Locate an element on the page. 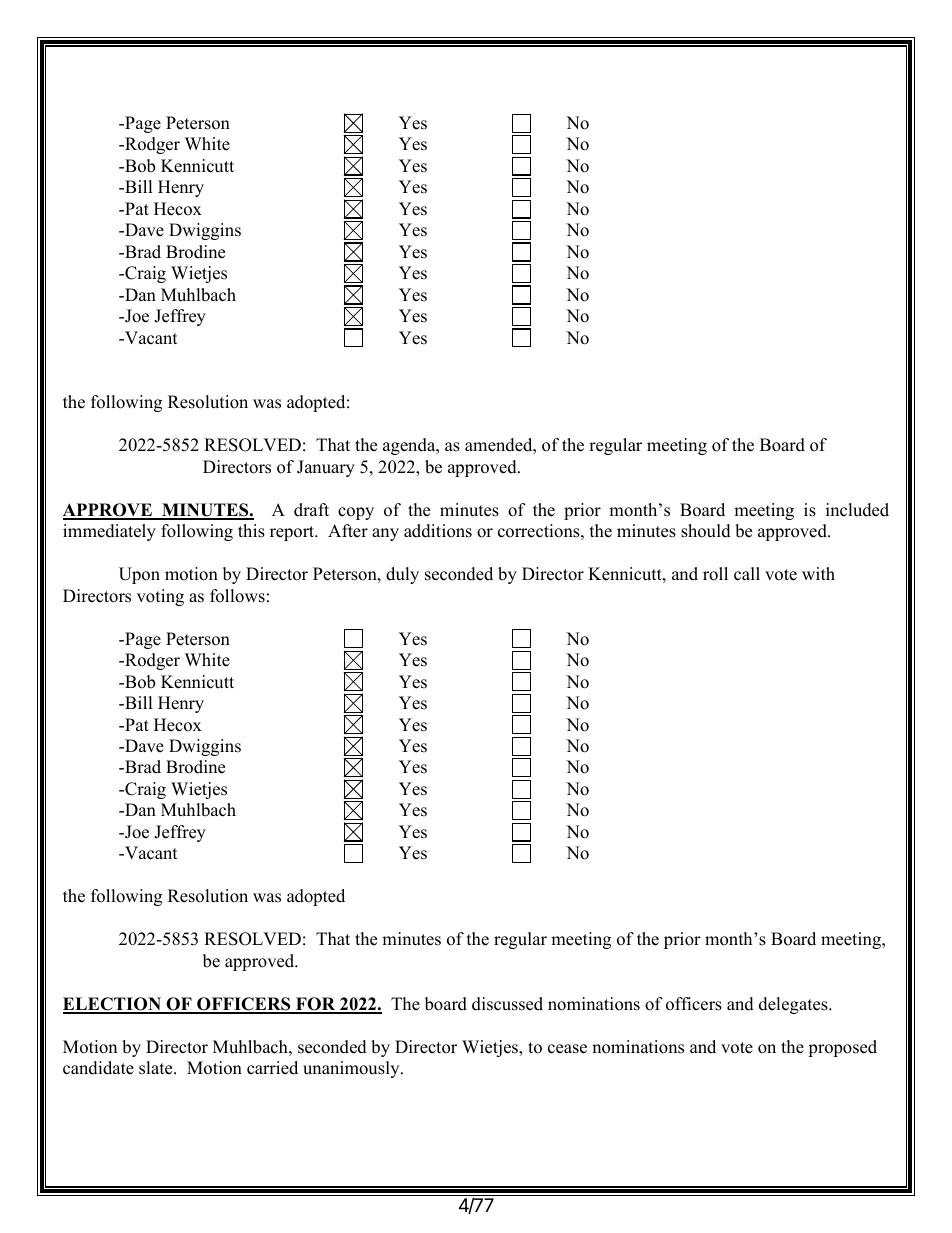 This page has width=952, height=1233. delegates is located at coordinates (794, 1005).
